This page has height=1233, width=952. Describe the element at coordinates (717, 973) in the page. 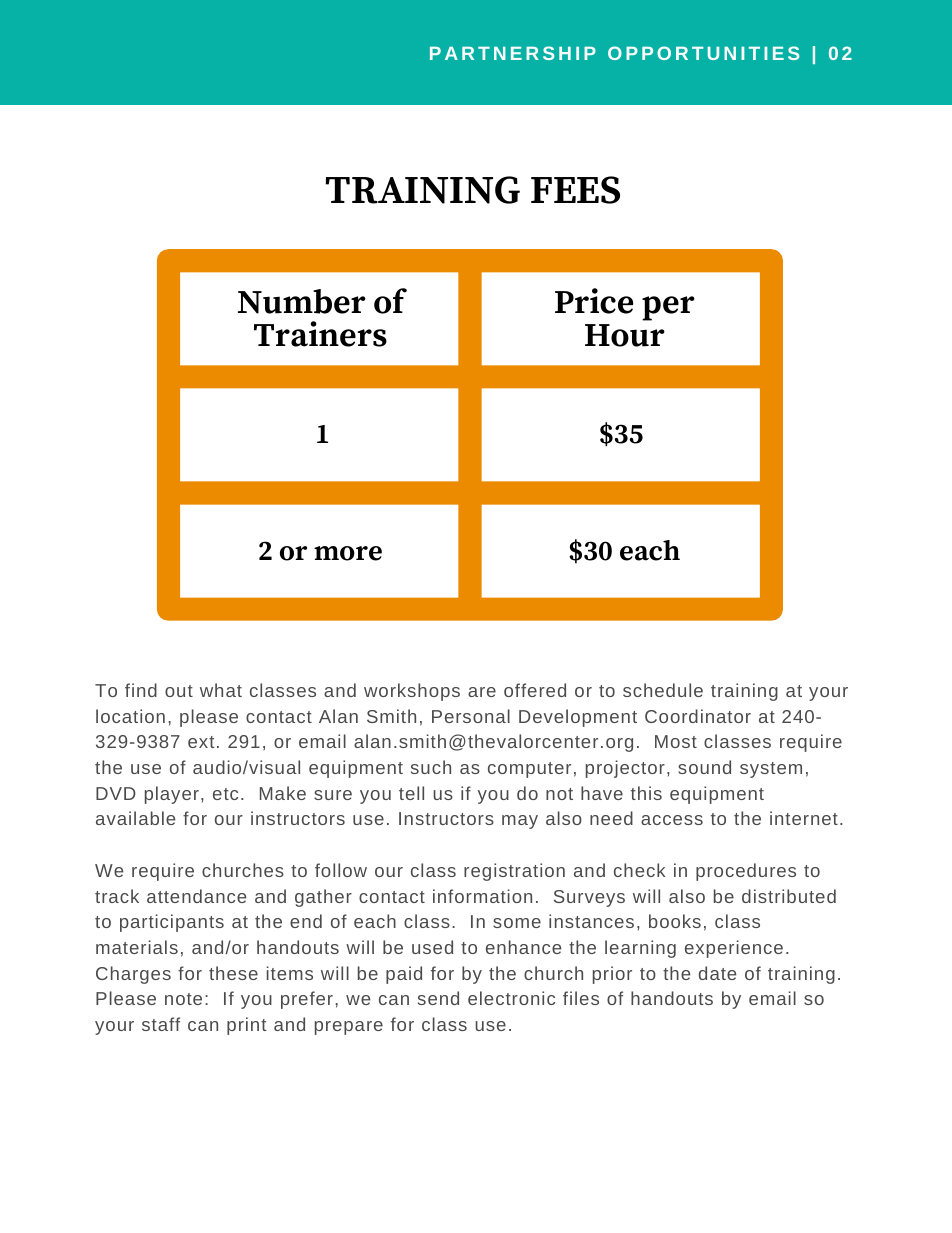

I see `date` at that location.
